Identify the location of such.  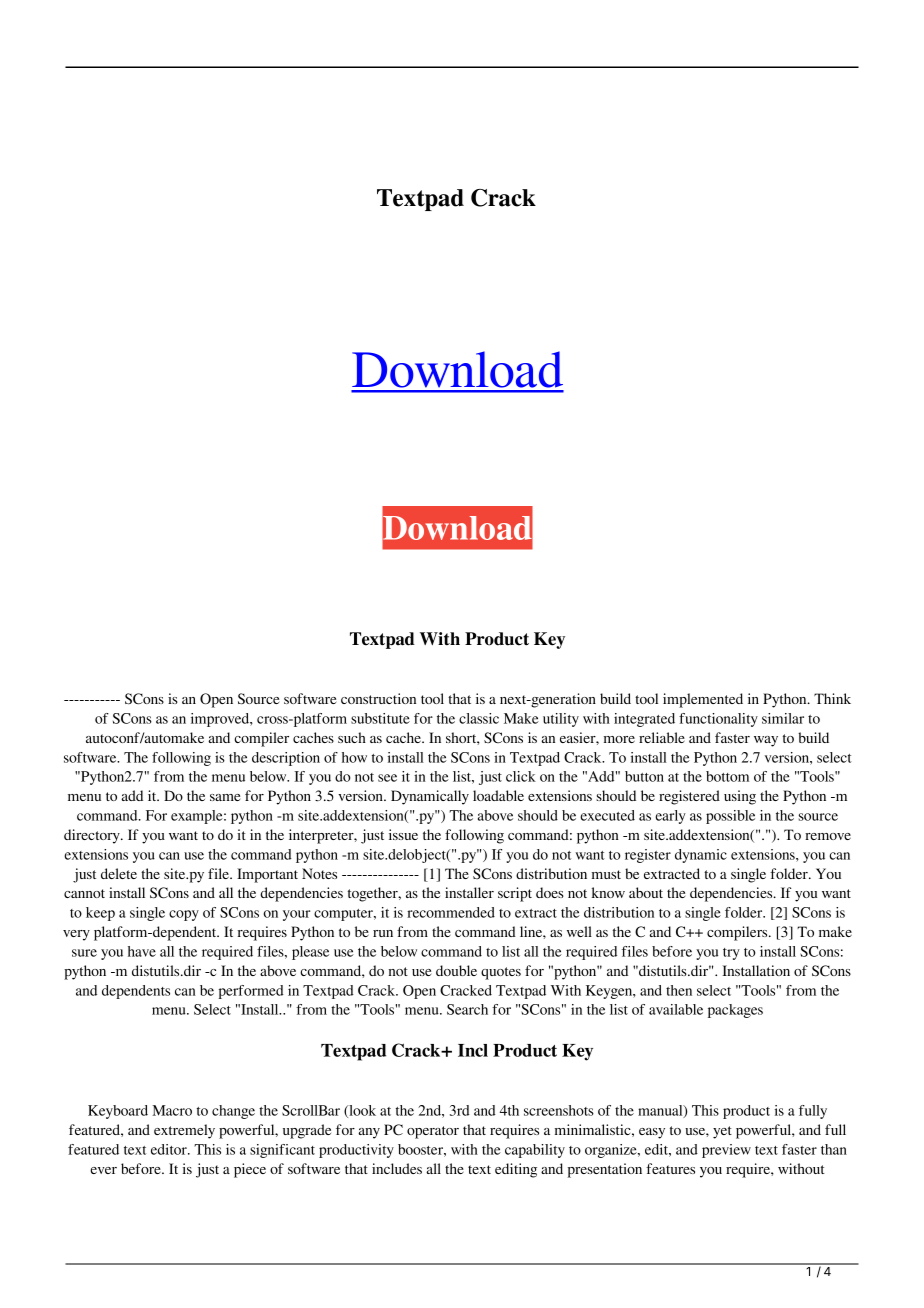
(352, 737).
